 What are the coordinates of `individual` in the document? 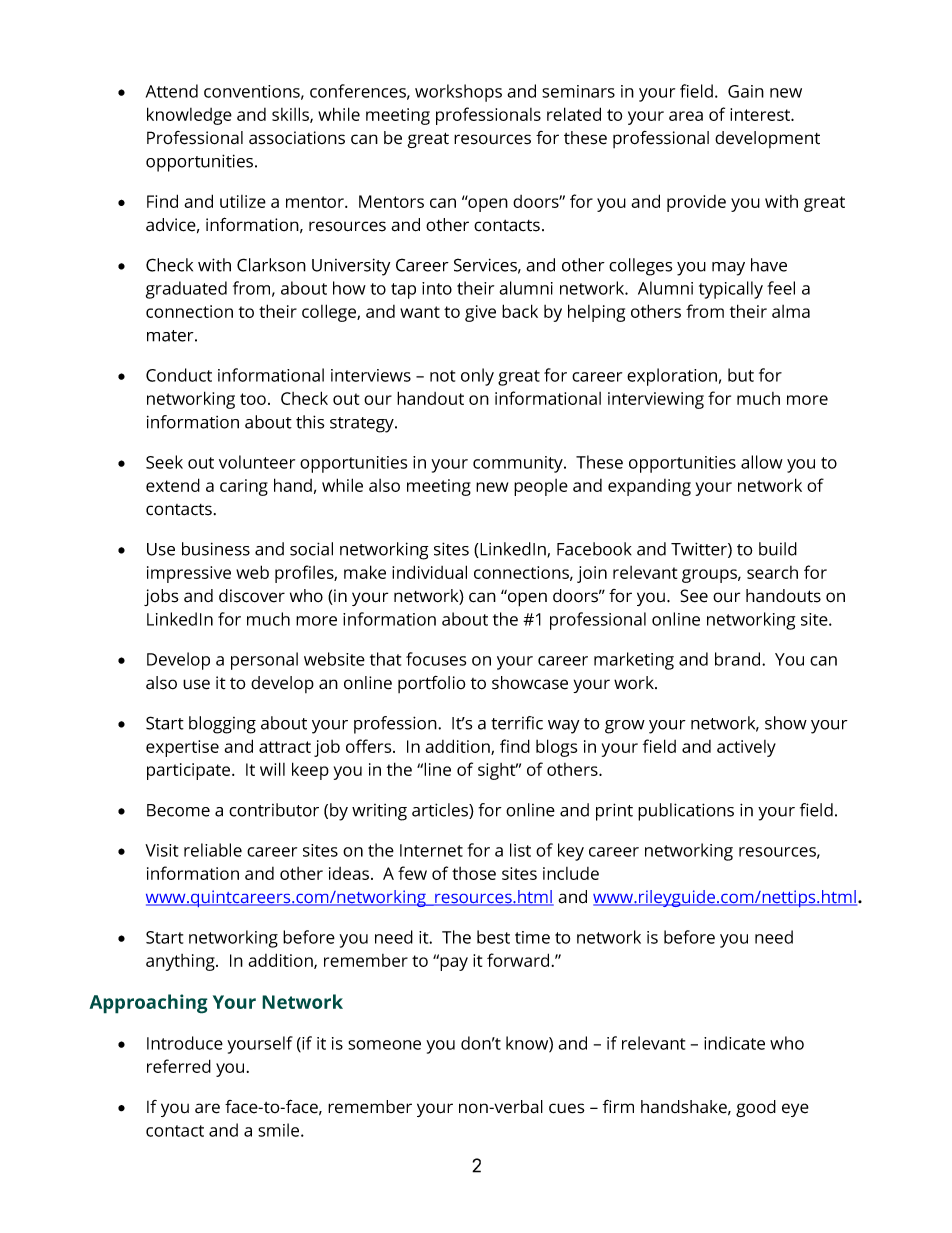 It's located at (429, 572).
